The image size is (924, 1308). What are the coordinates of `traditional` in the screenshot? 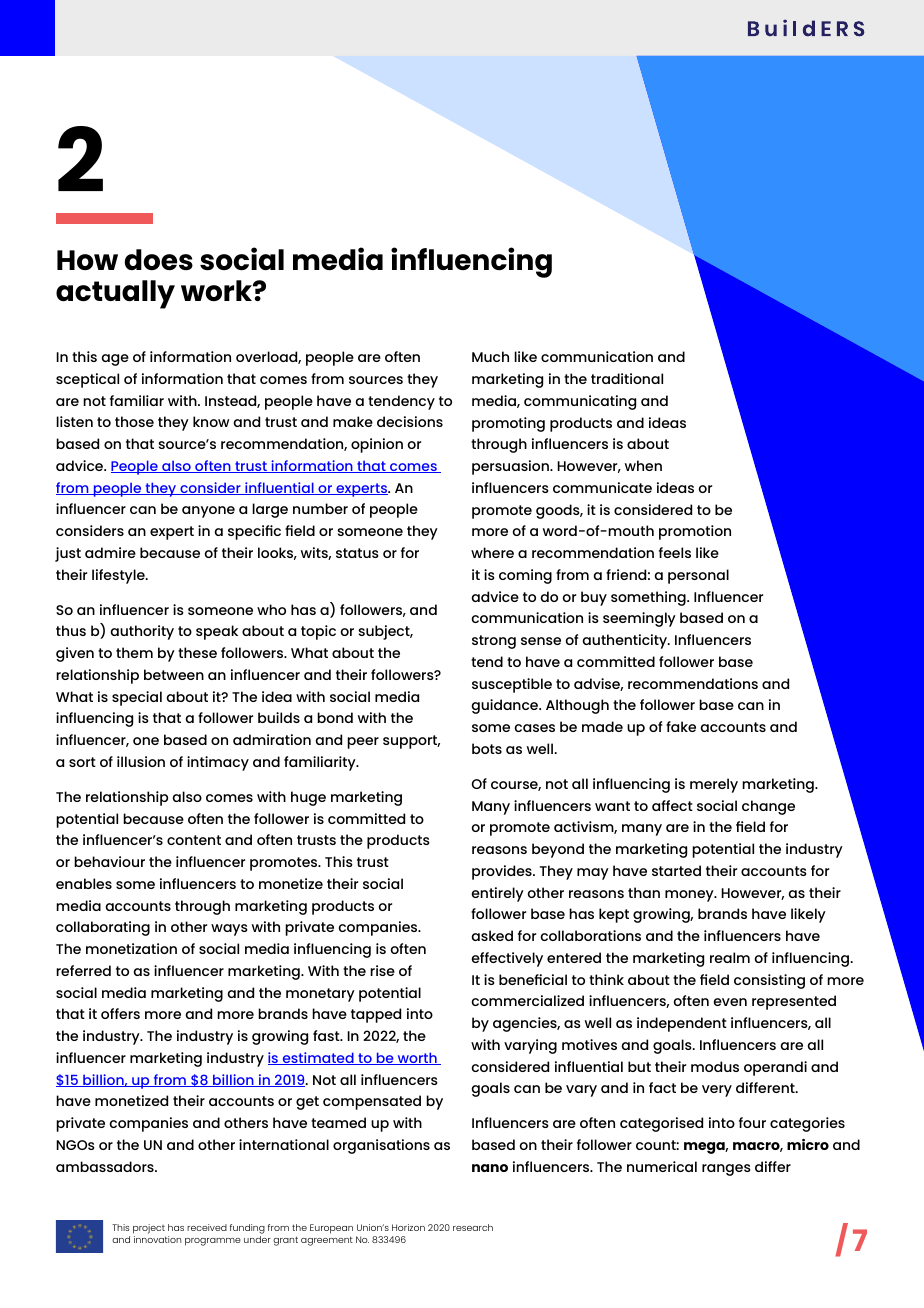 It's located at (627, 378).
